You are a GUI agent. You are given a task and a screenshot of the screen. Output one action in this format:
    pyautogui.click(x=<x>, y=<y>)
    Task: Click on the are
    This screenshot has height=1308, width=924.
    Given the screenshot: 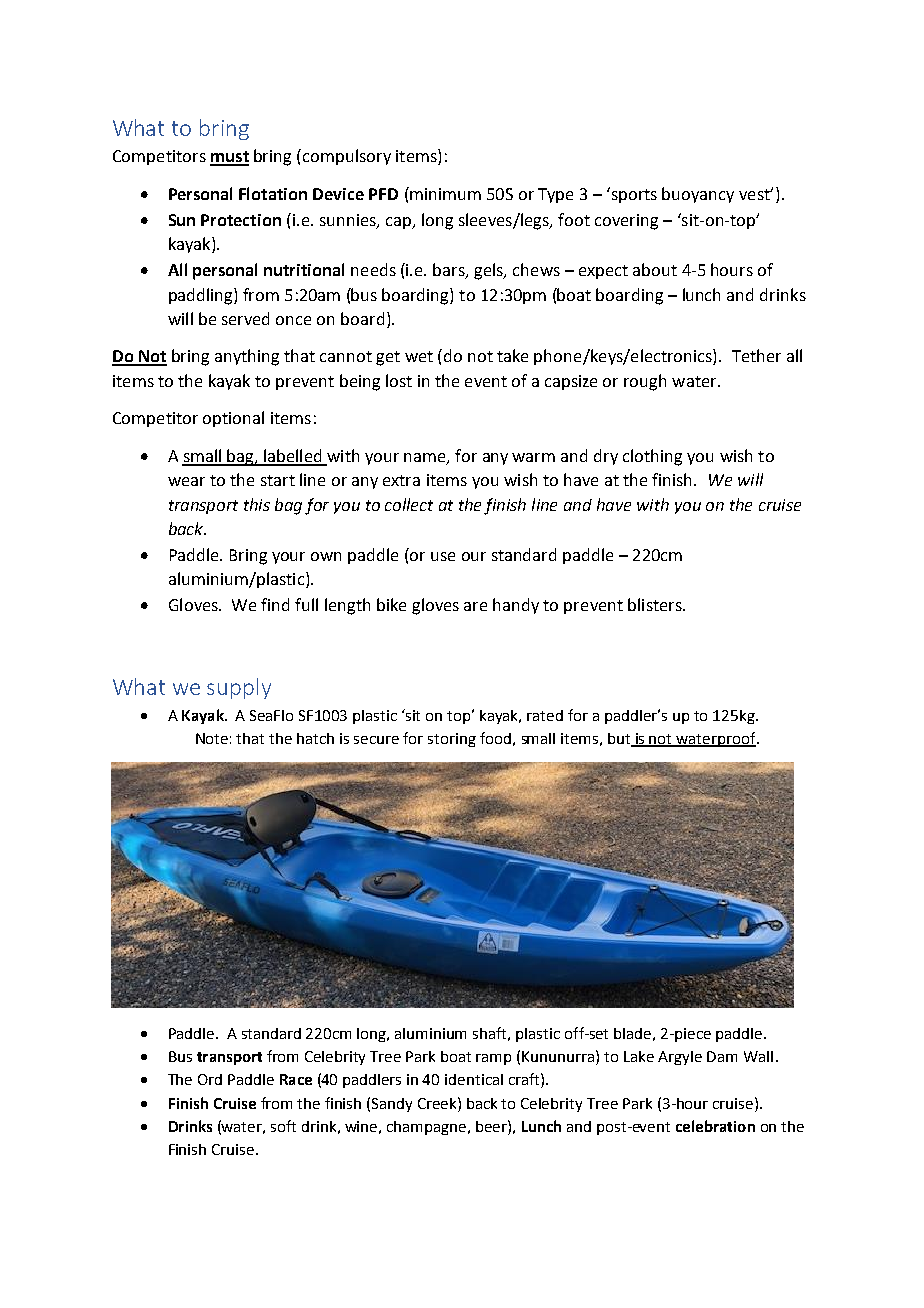 What is the action you would take?
    pyautogui.click(x=475, y=606)
